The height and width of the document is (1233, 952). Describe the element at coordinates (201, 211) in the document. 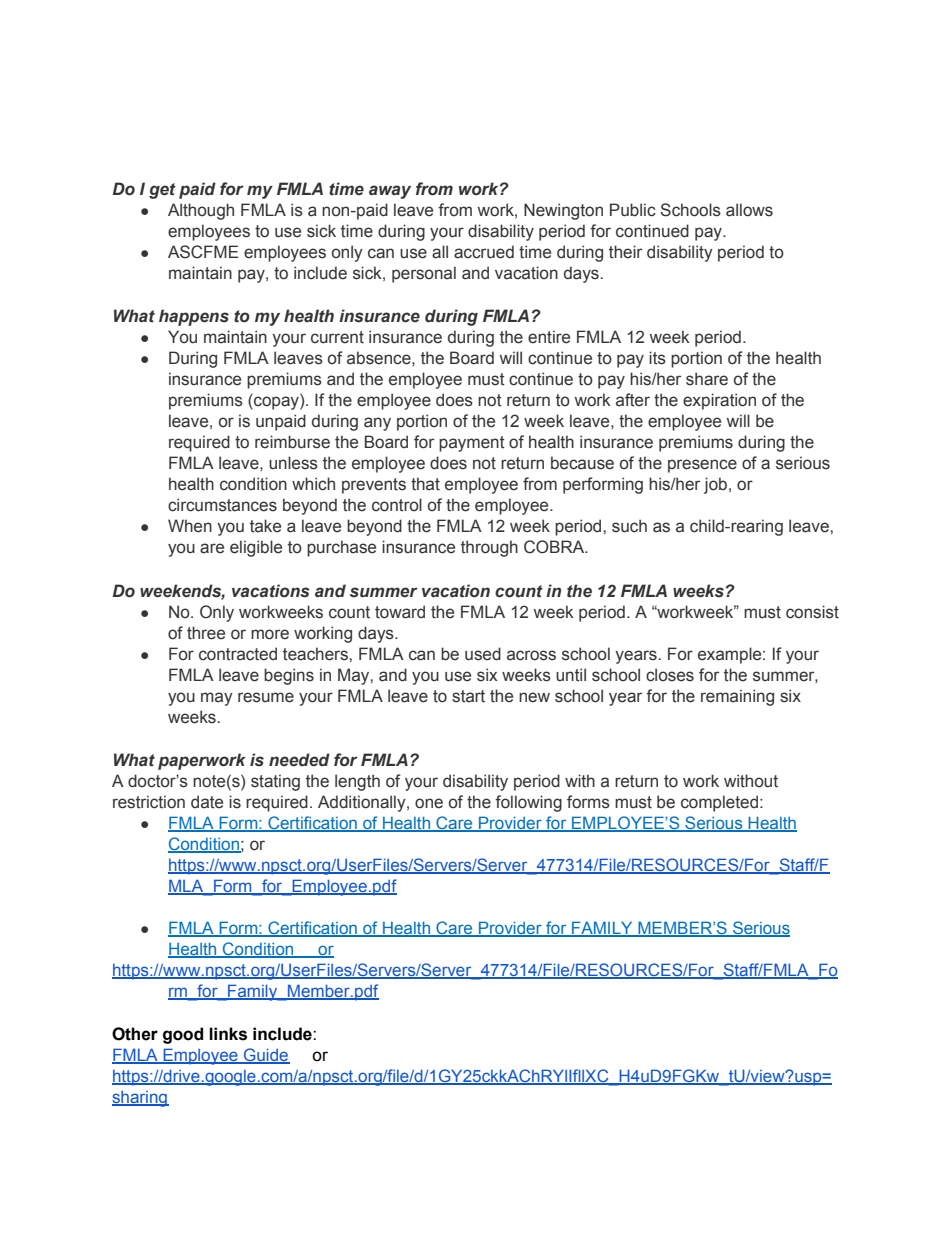

I see `Although` at that location.
